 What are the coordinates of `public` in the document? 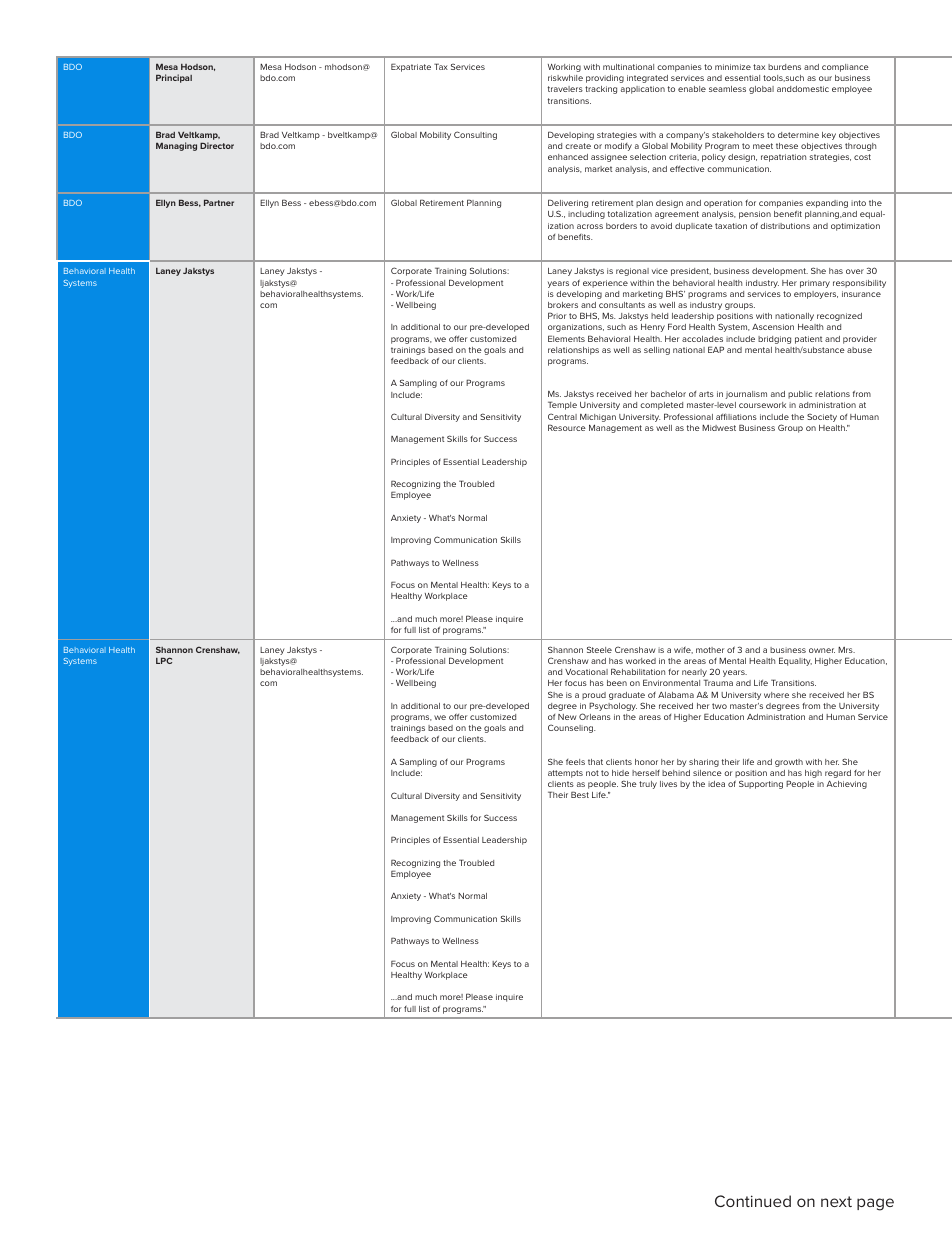 It's located at (800, 395).
